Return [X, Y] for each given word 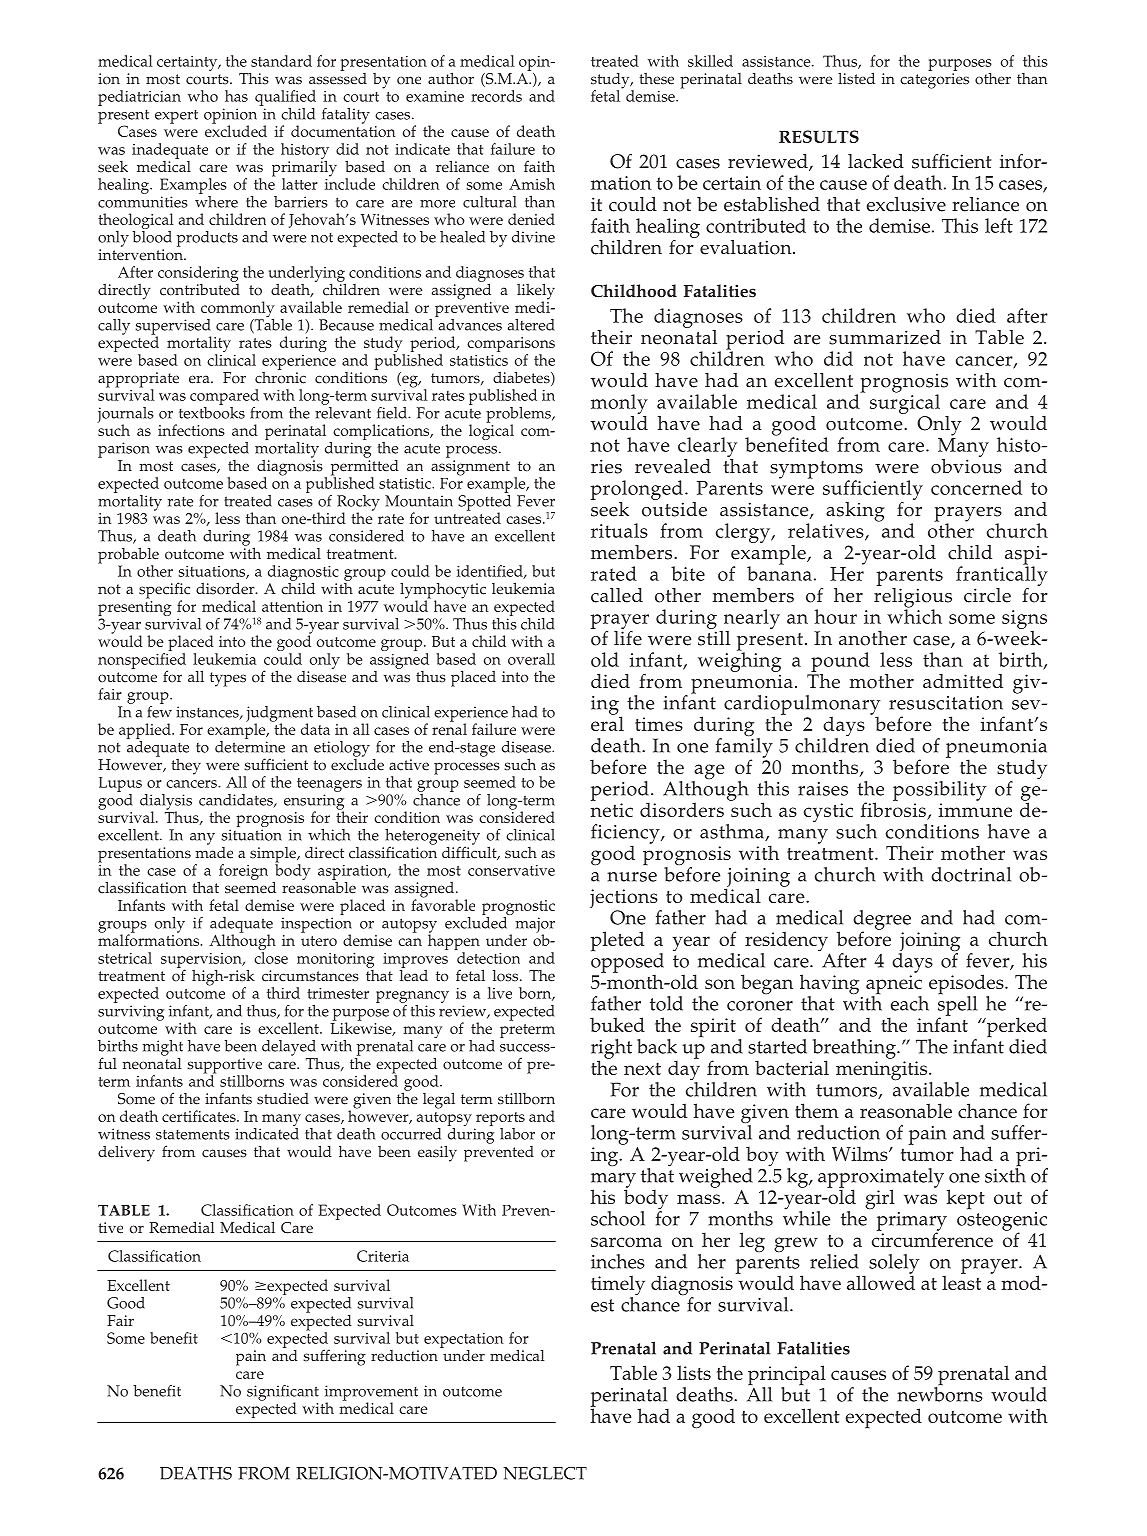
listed [856, 78]
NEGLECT [545, 1473]
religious [913, 597]
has [236, 96]
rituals [619, 530]
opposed [627, 963]
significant [283, 1394]
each [910, 1003]
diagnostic [303, 574]
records [496, 96]
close [271, 958]
